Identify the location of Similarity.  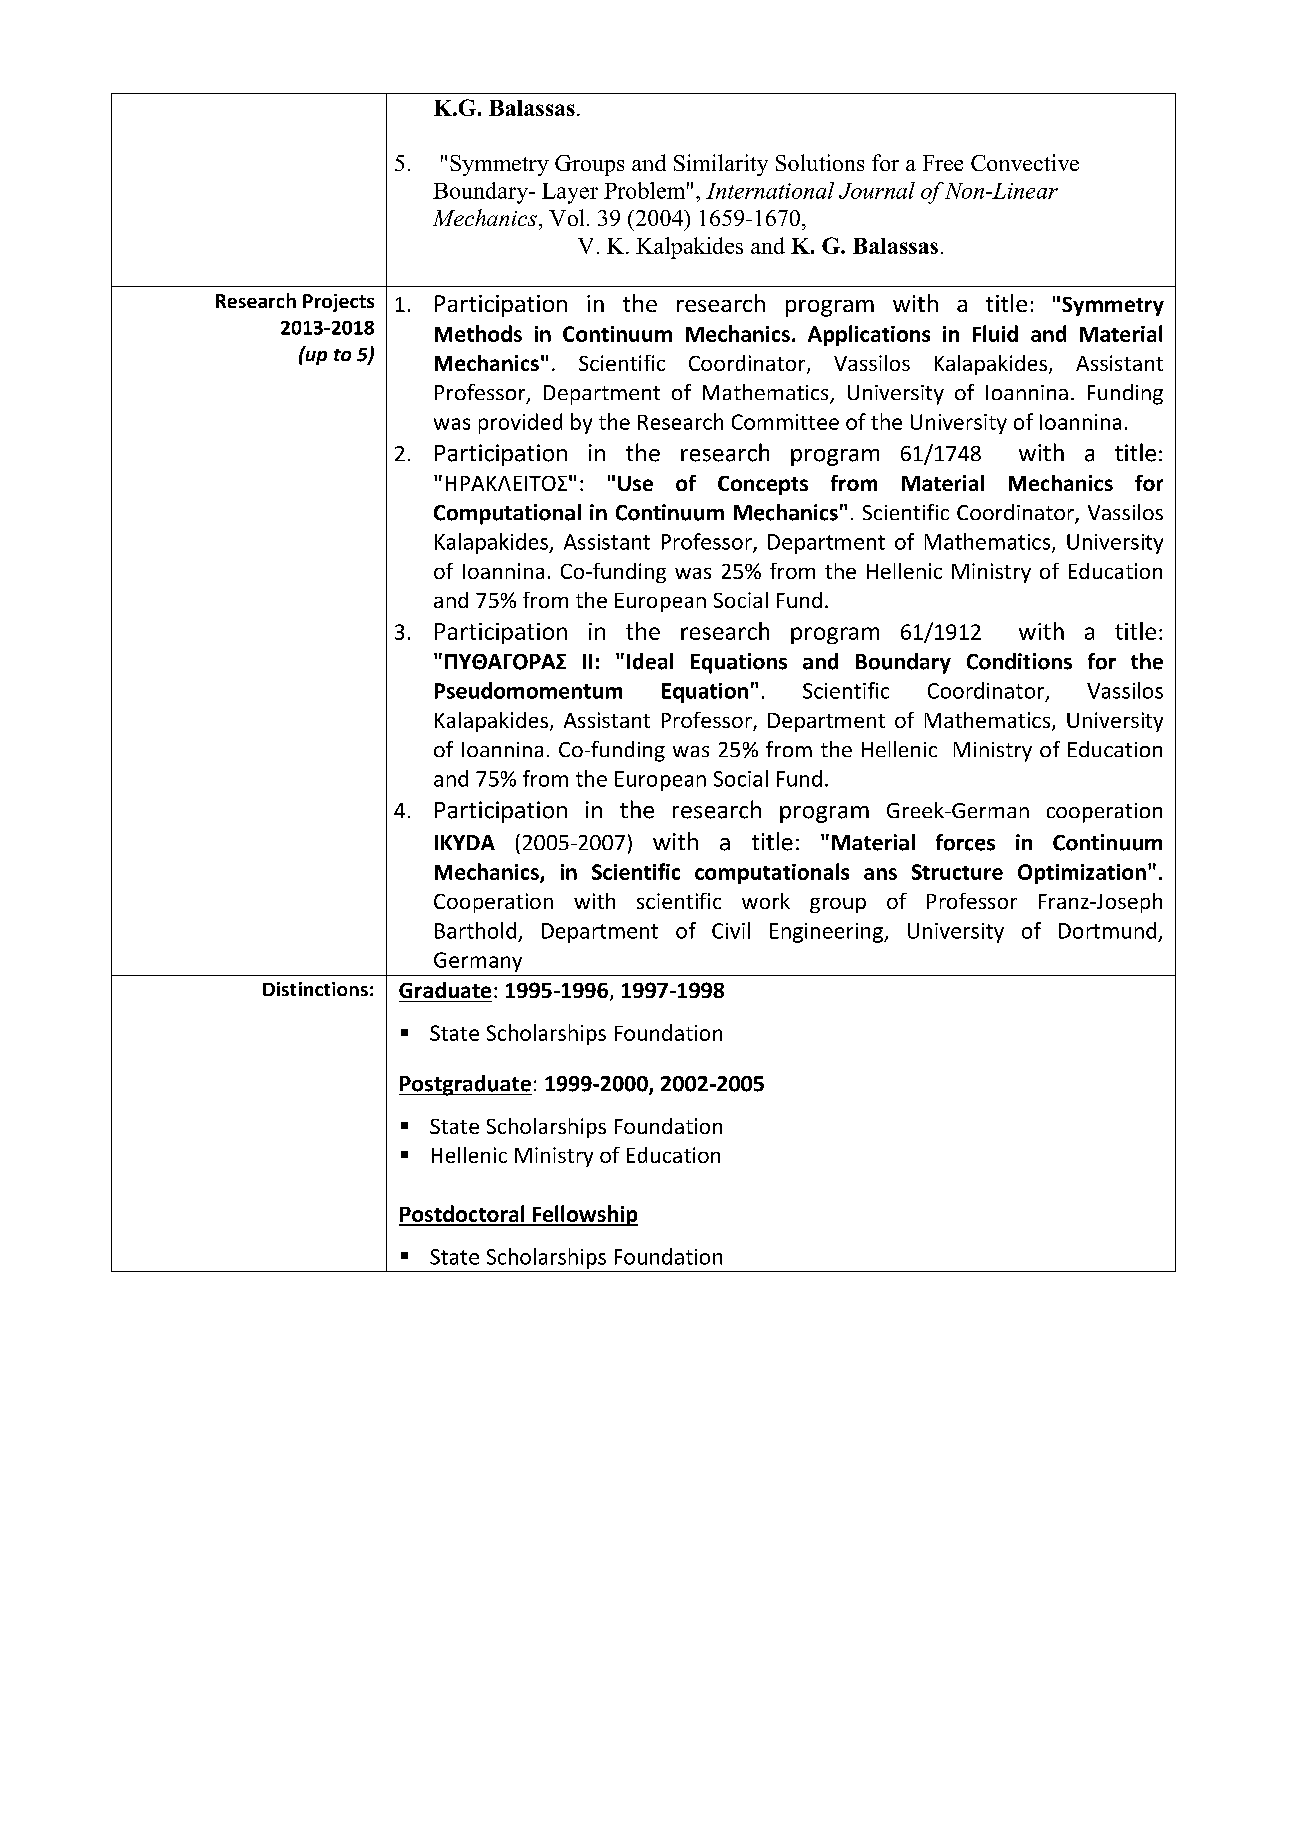
(721, 165).
